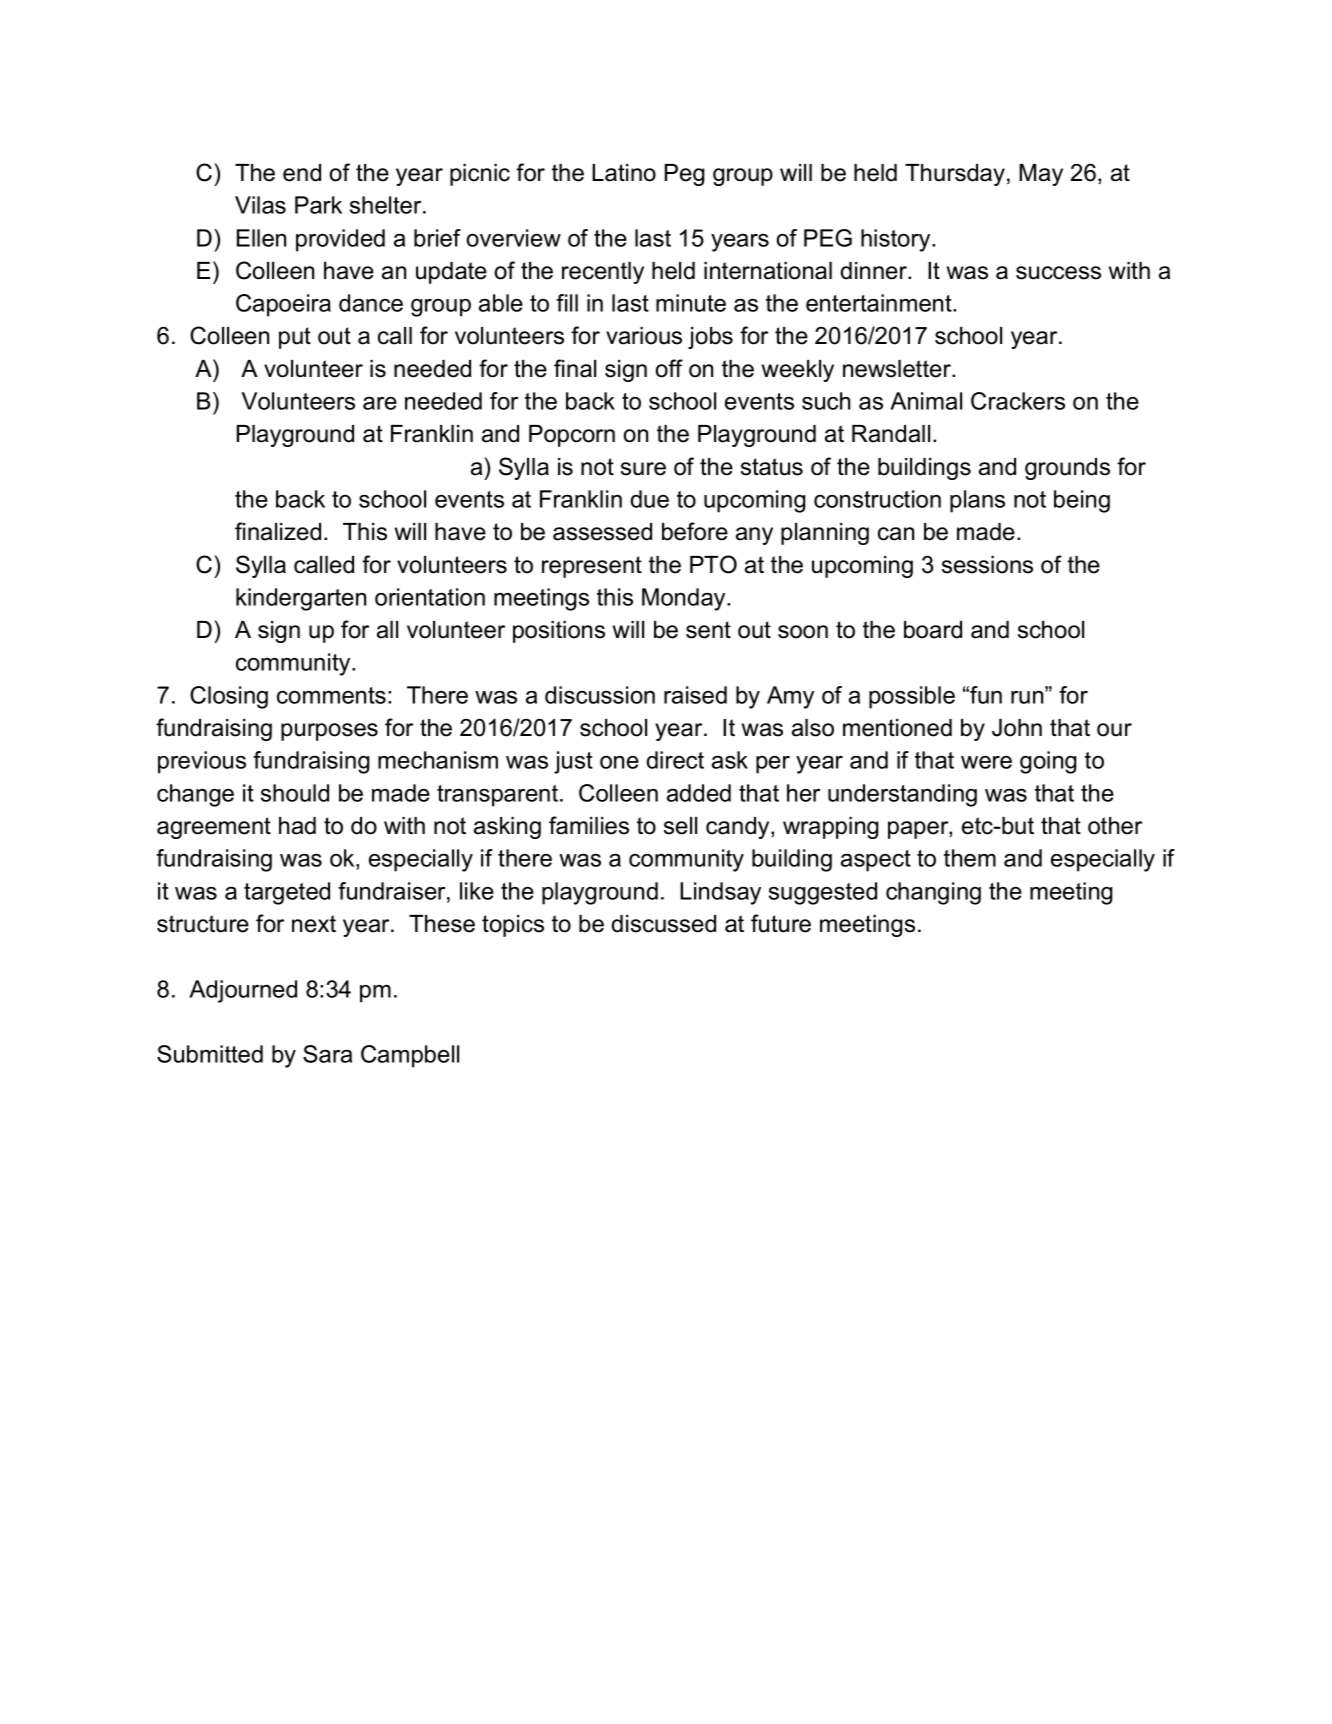  I want to click on May, so click(1041, 175).
